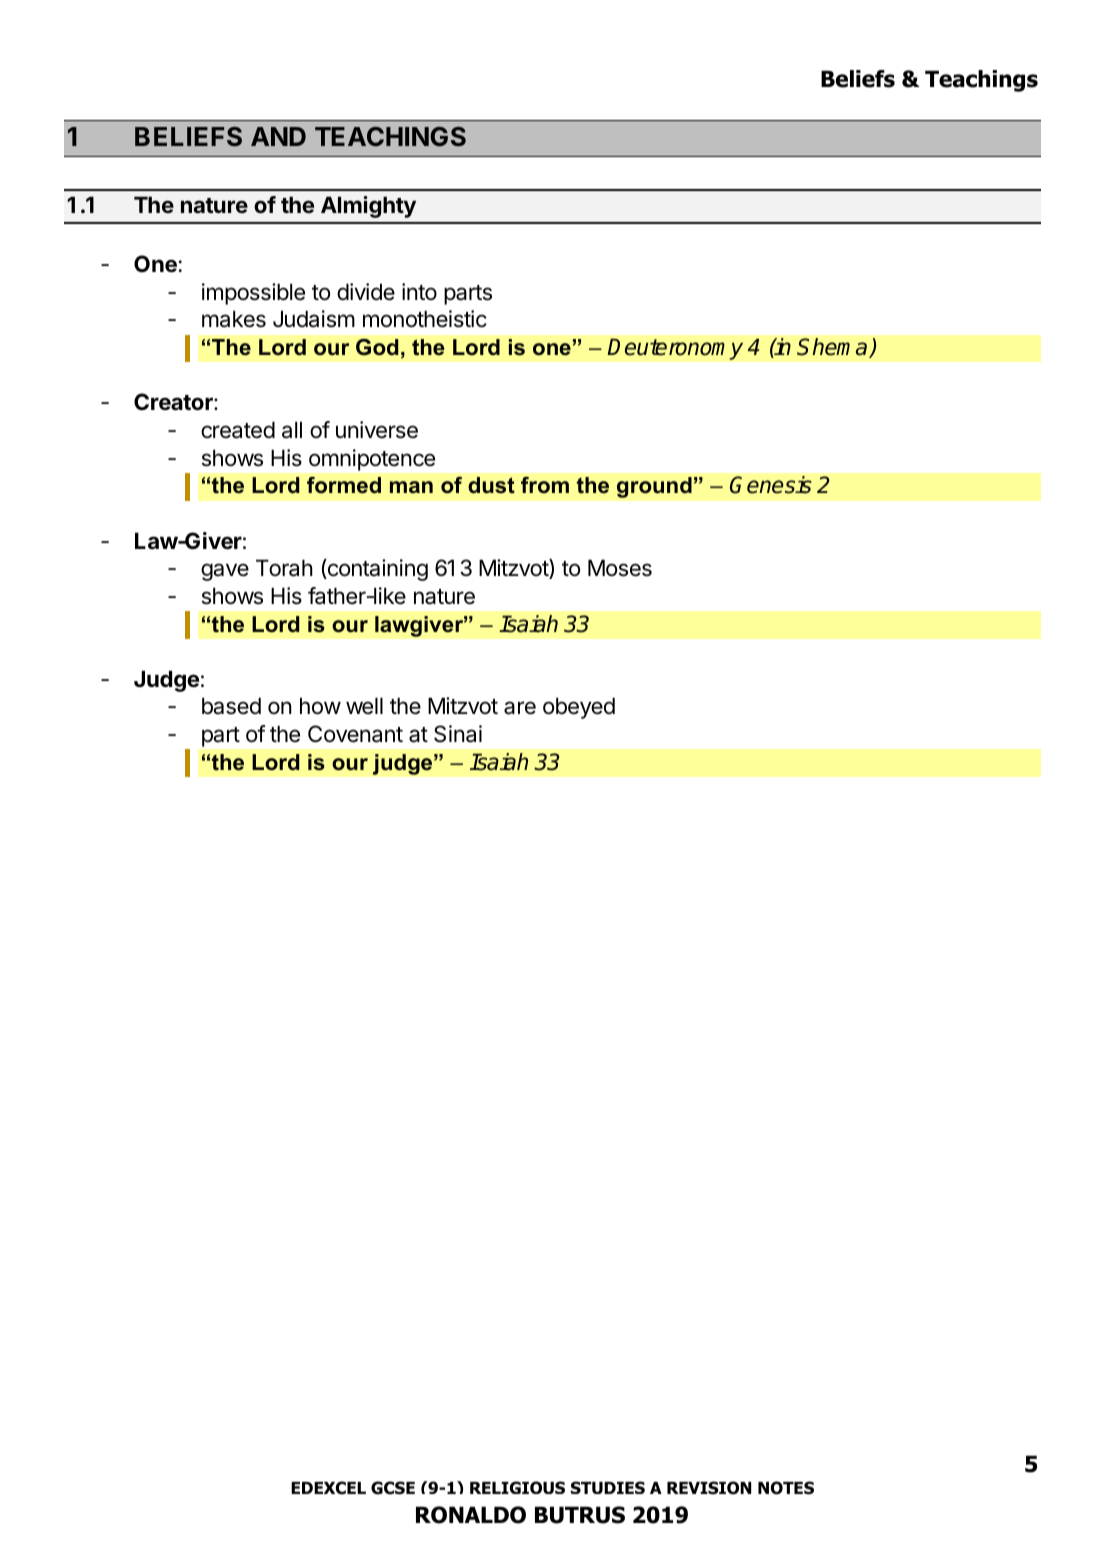 The height and width of the page is (1563, 1105). I want to click on AND, so click(278, 136).
